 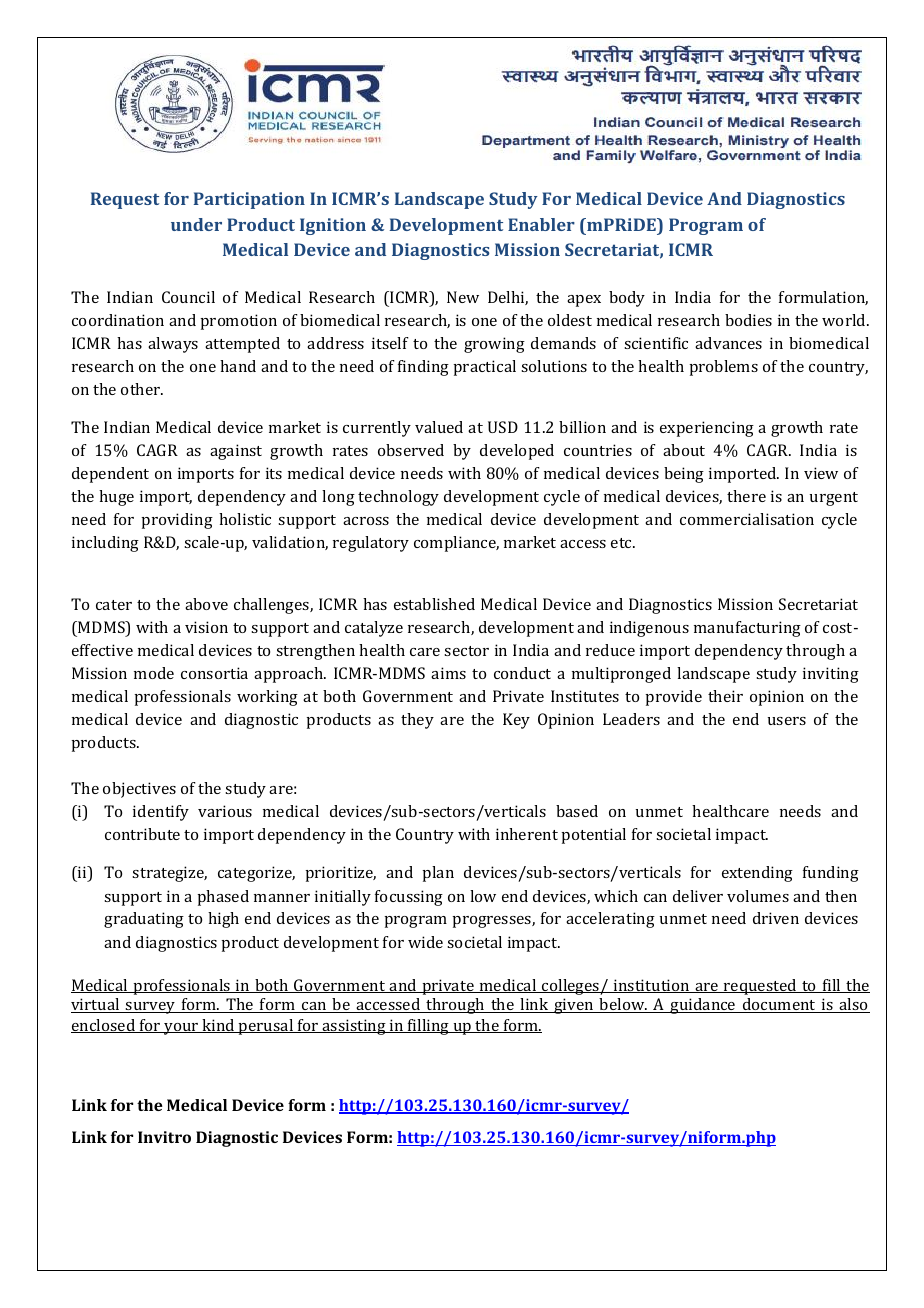 What do you see at coordinates (748, 320) in the image?
I see `bodies` at bounding box center [748, 320].
